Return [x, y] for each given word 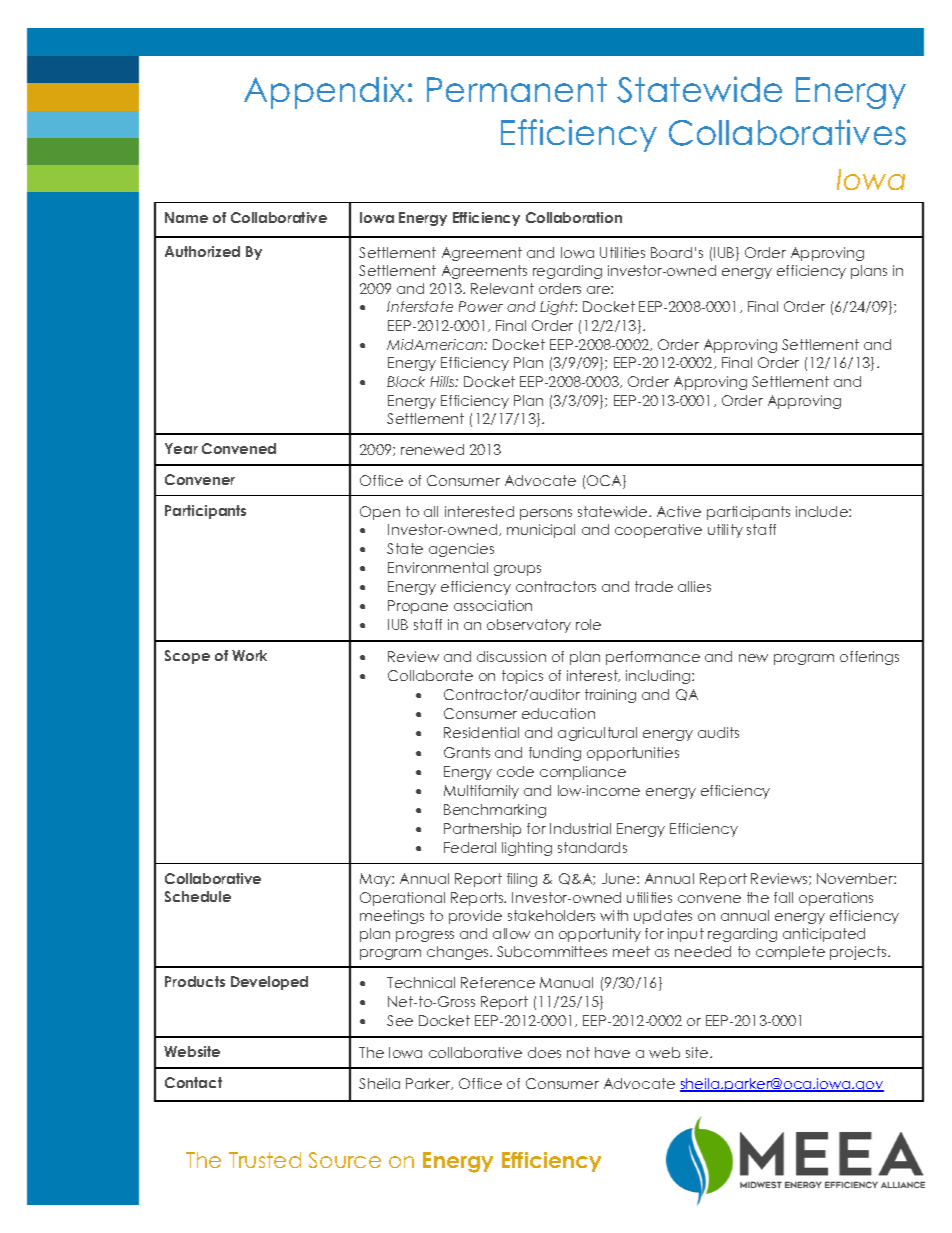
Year [181, 448]
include [823, 511]
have [612, 1052]
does [544, 1052]
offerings [869, 658]
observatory [529, 626]
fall [783, 897]
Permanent [517, 89]
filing [522, 880]
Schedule [198, 896]
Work [249, 655]
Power [481, 306]
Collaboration [574, 217]
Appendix [324, 92]
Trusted [265, 1160]
